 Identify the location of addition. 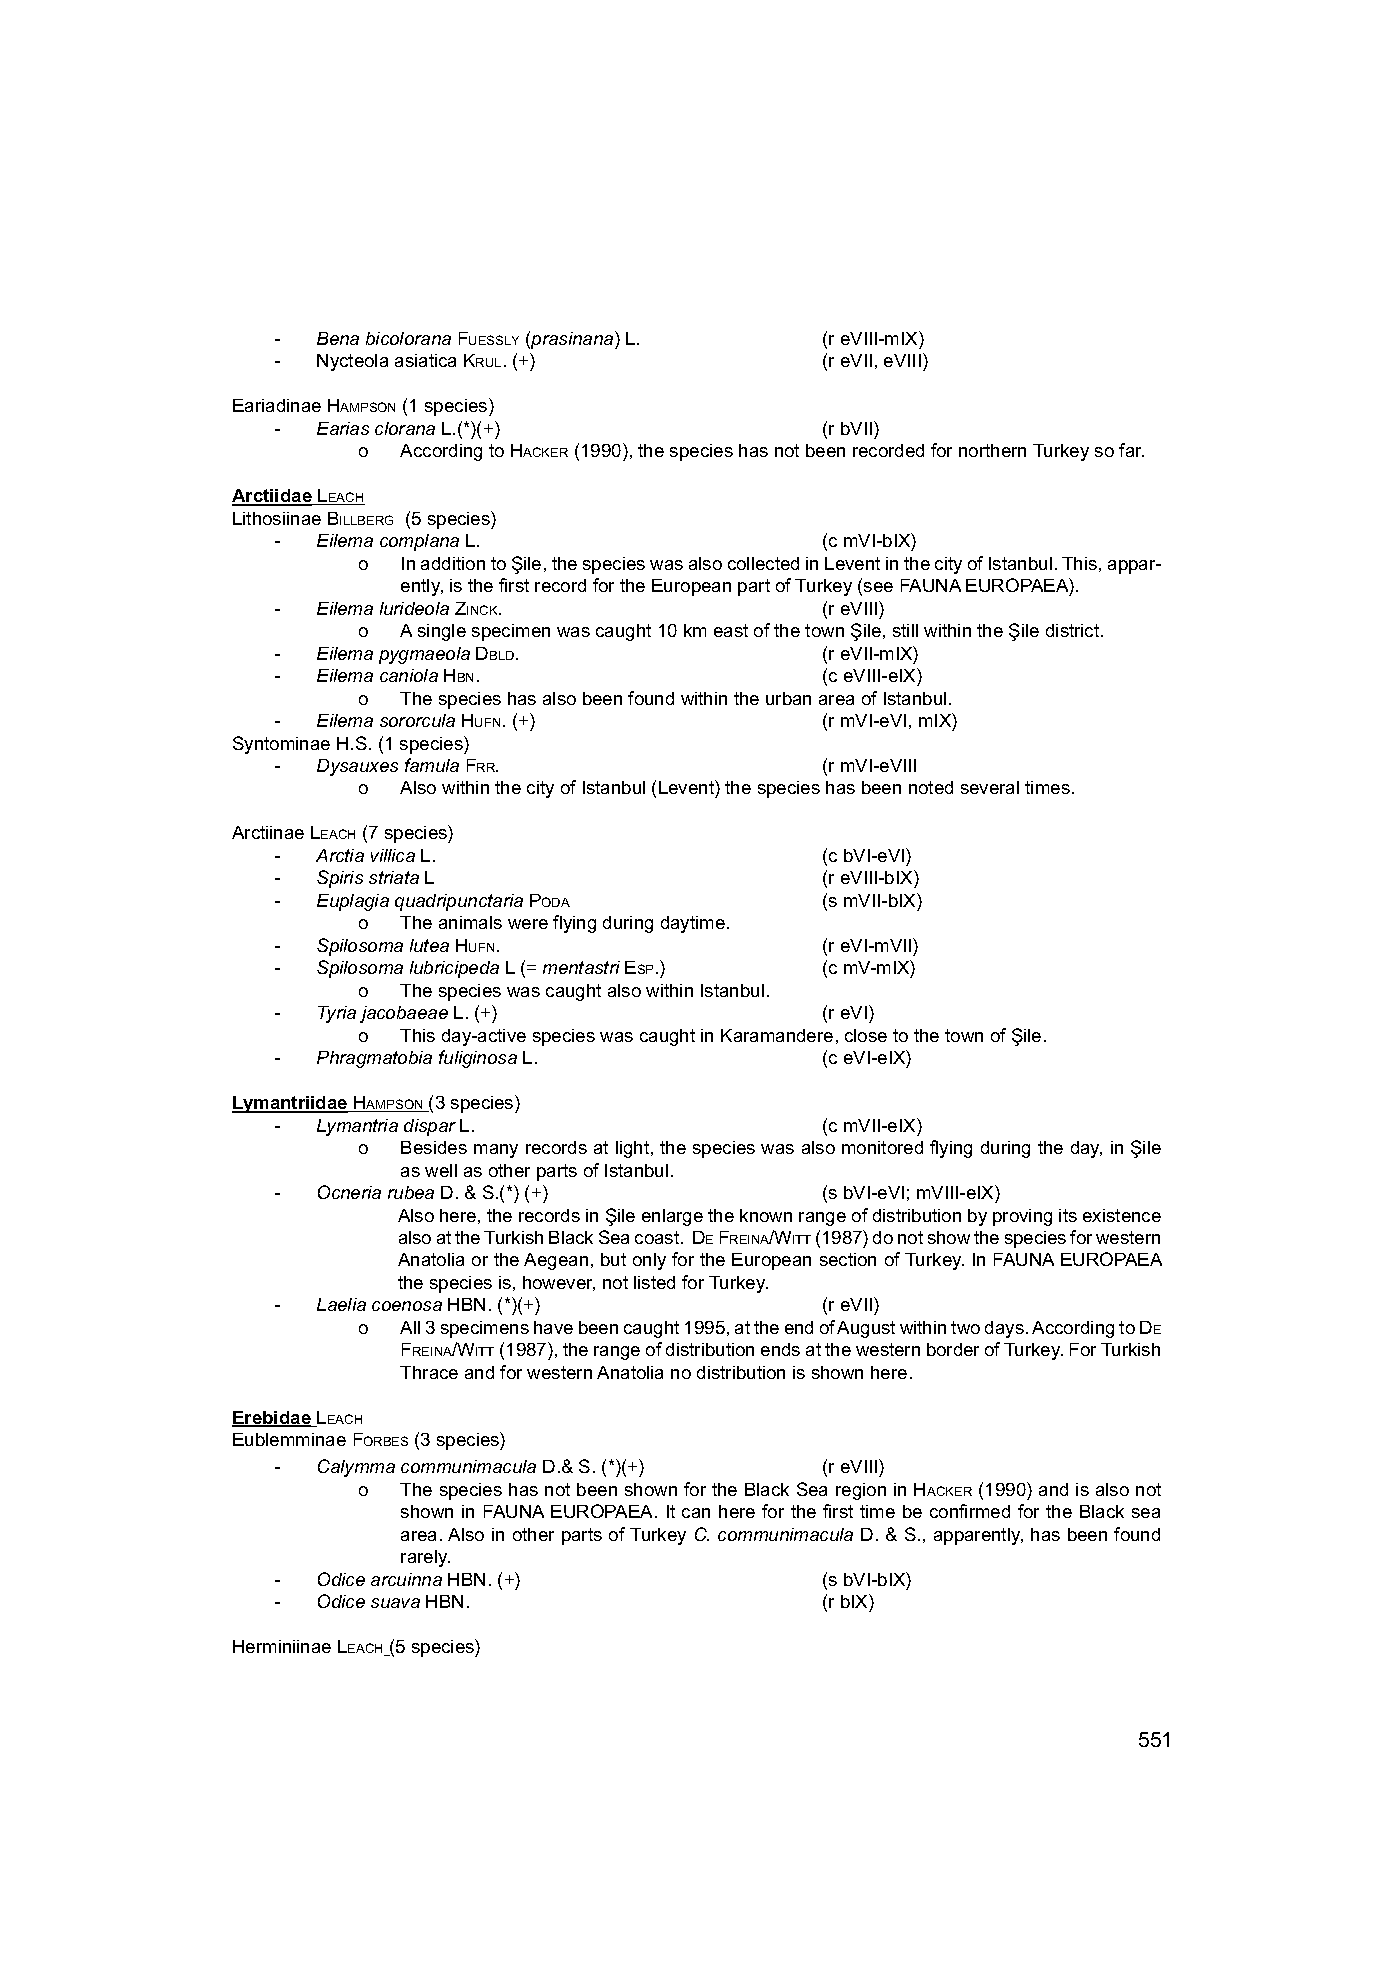
(453, 563).
